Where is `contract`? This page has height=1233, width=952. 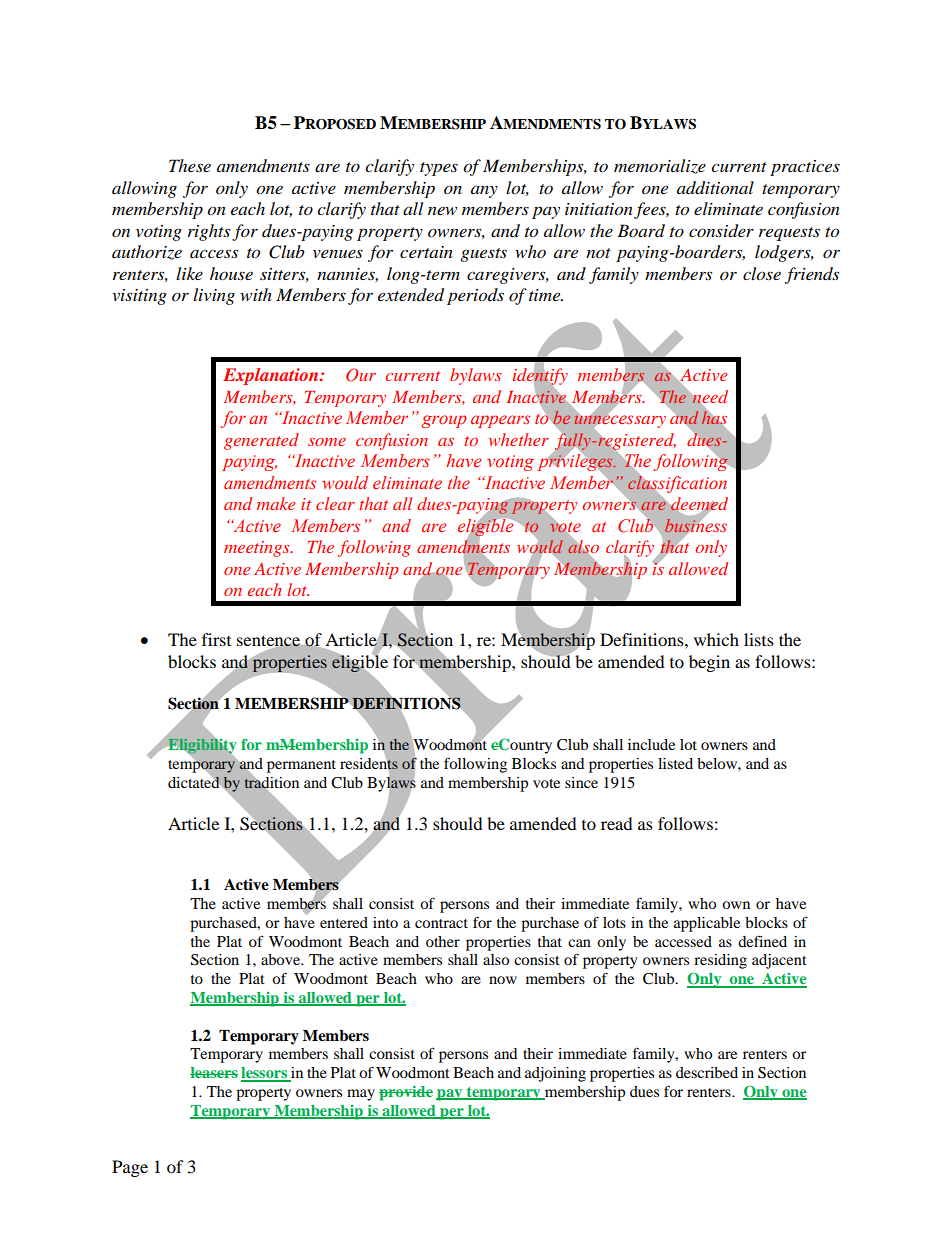
contract is located at coordinates (441, 923).
